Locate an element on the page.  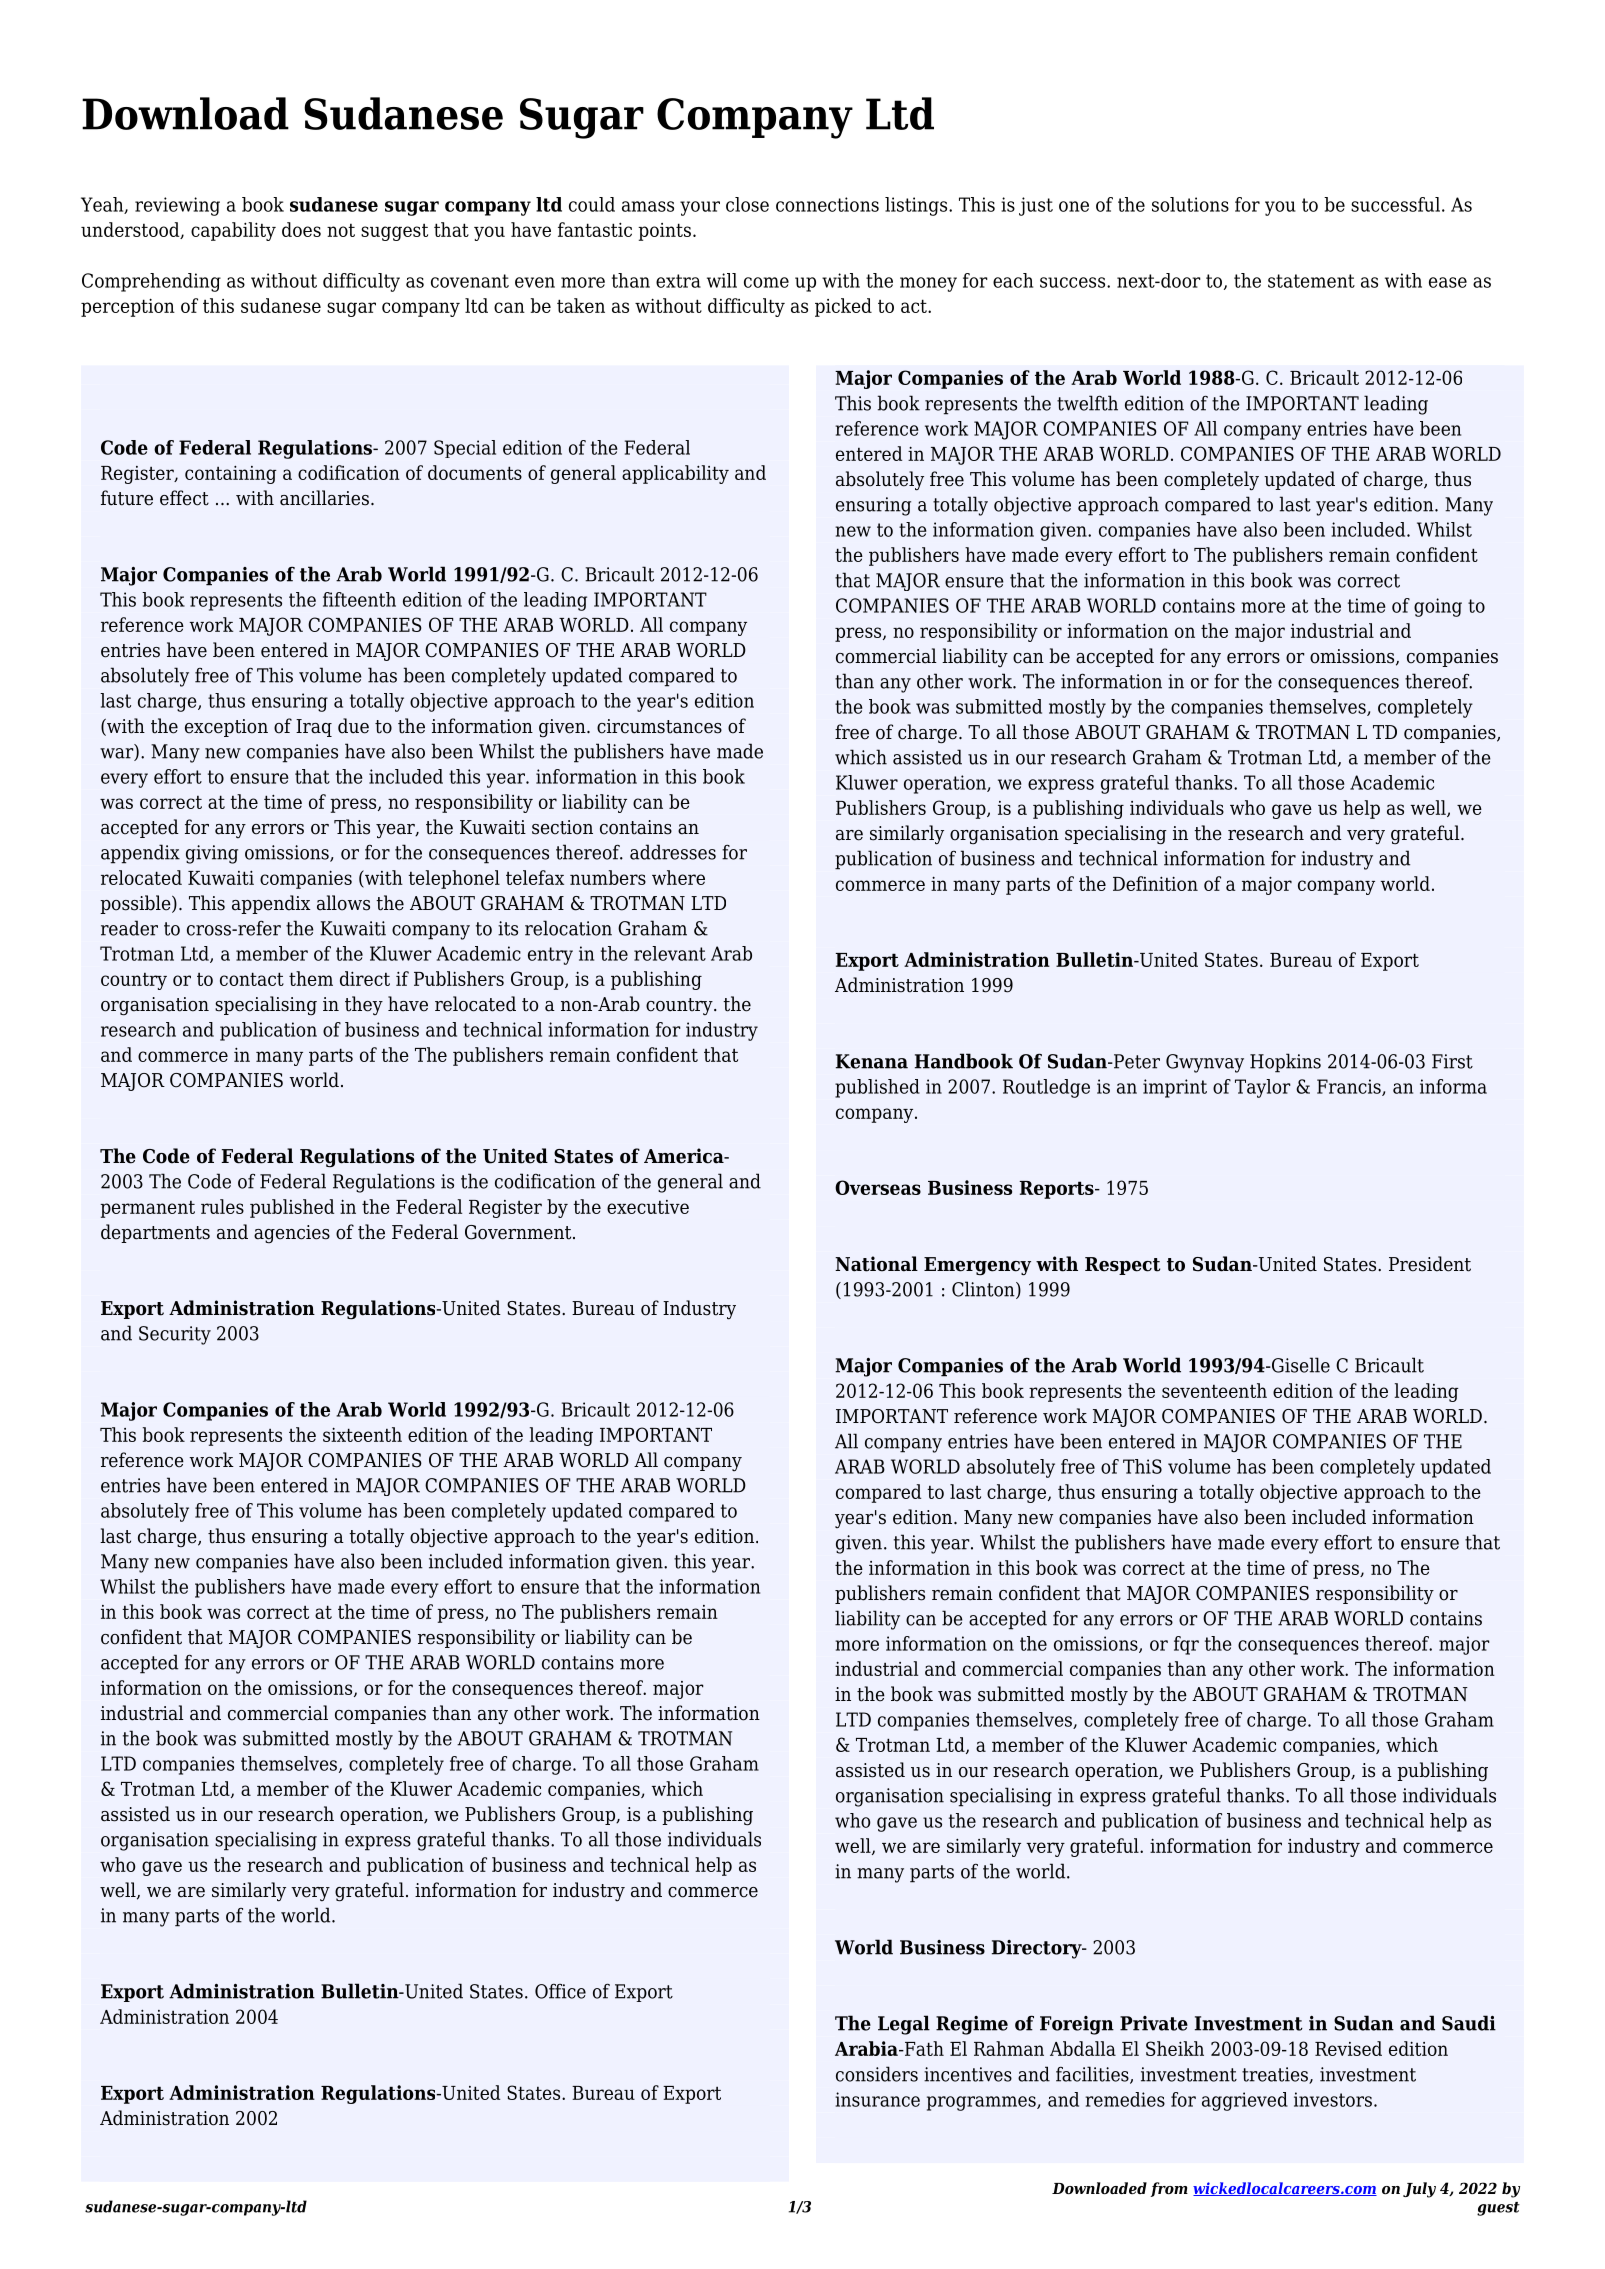
agencies is located at coordinates (292, 1234).
